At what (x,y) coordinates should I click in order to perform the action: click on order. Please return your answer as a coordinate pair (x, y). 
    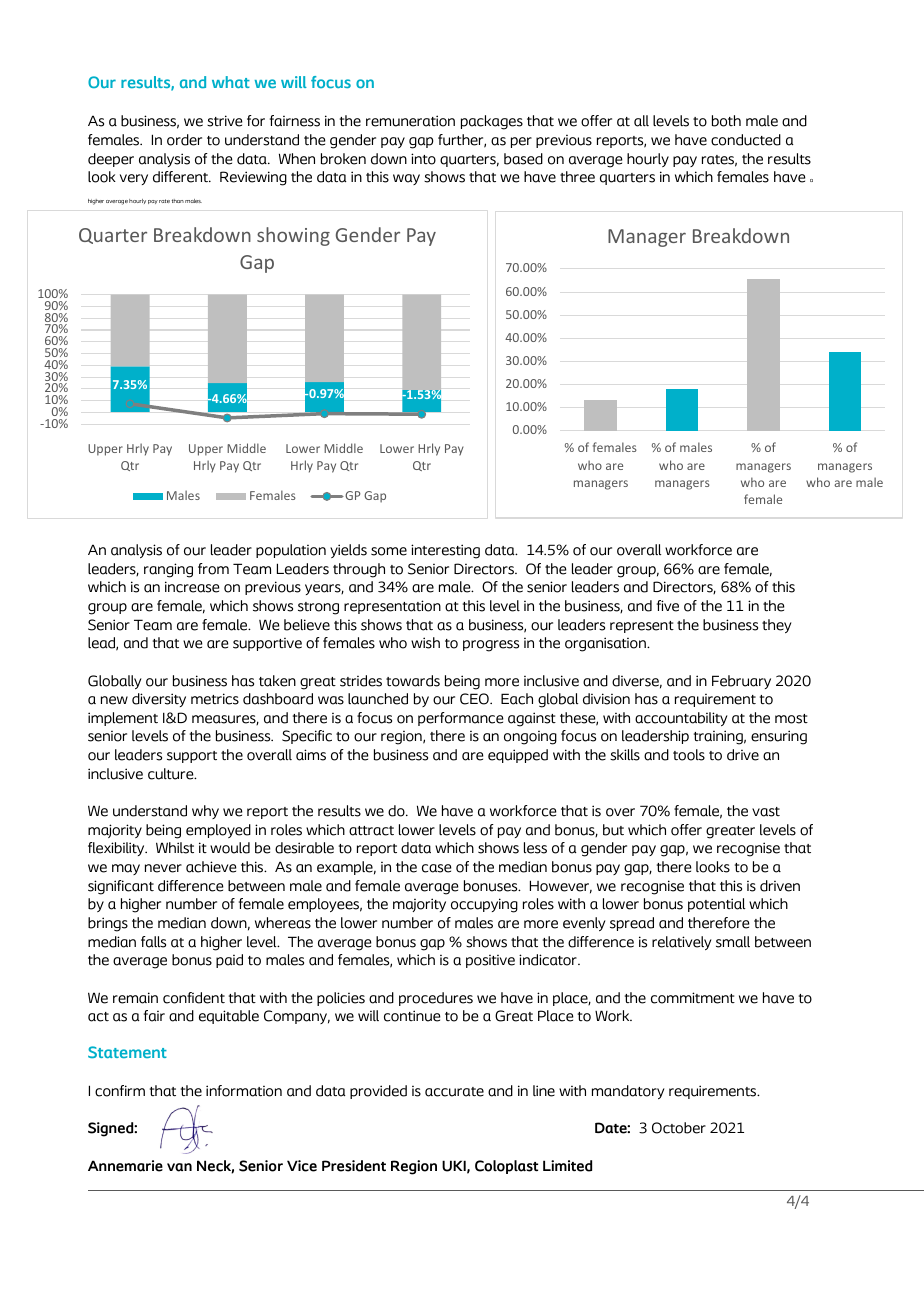
    Looking at the image, I should click on (184, 140).
